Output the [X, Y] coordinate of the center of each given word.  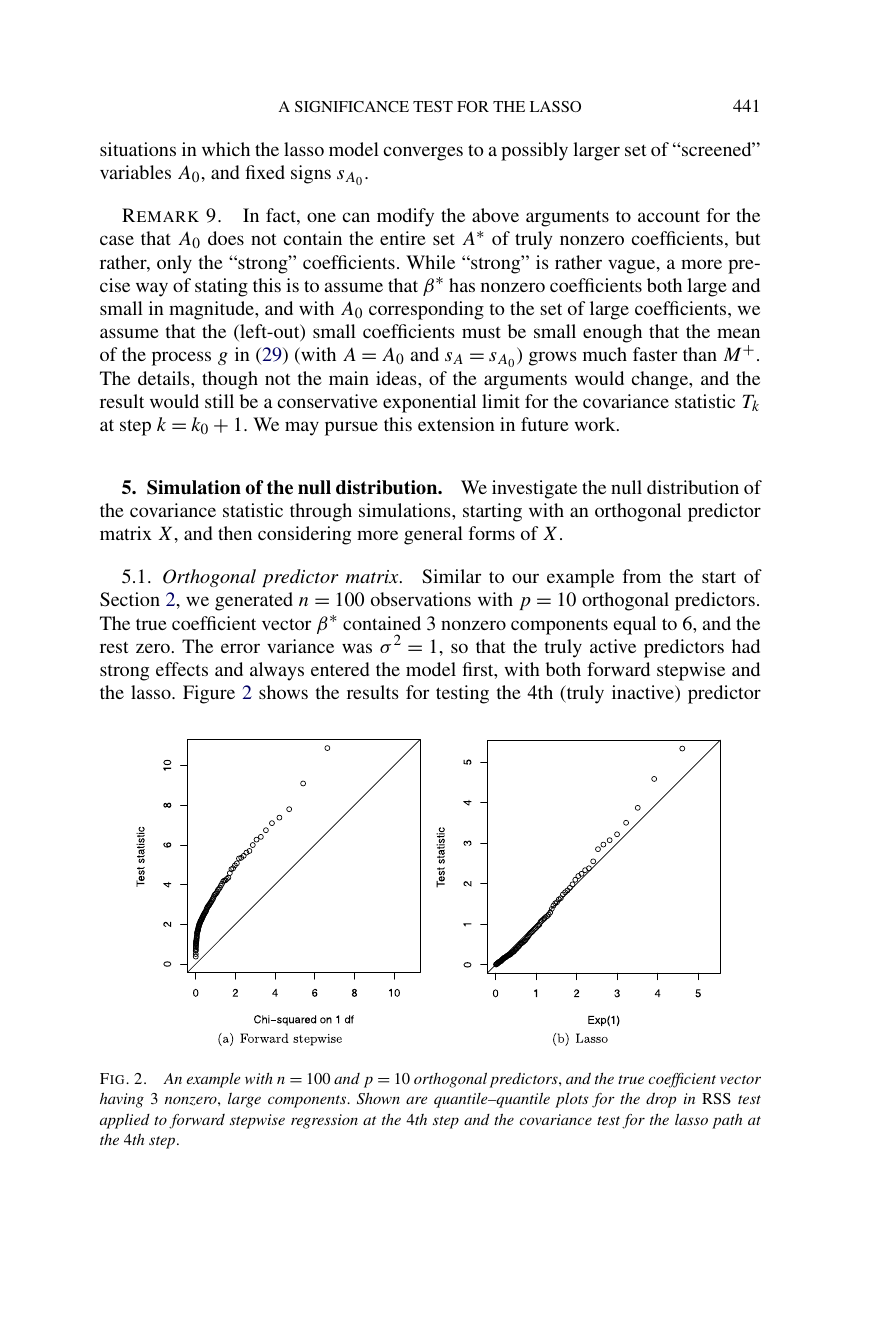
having [122, 1100]
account [669, 216]
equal [634, 625]
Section [130, 599]
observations [421, 599]
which [226, 149]
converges [423, 153]
